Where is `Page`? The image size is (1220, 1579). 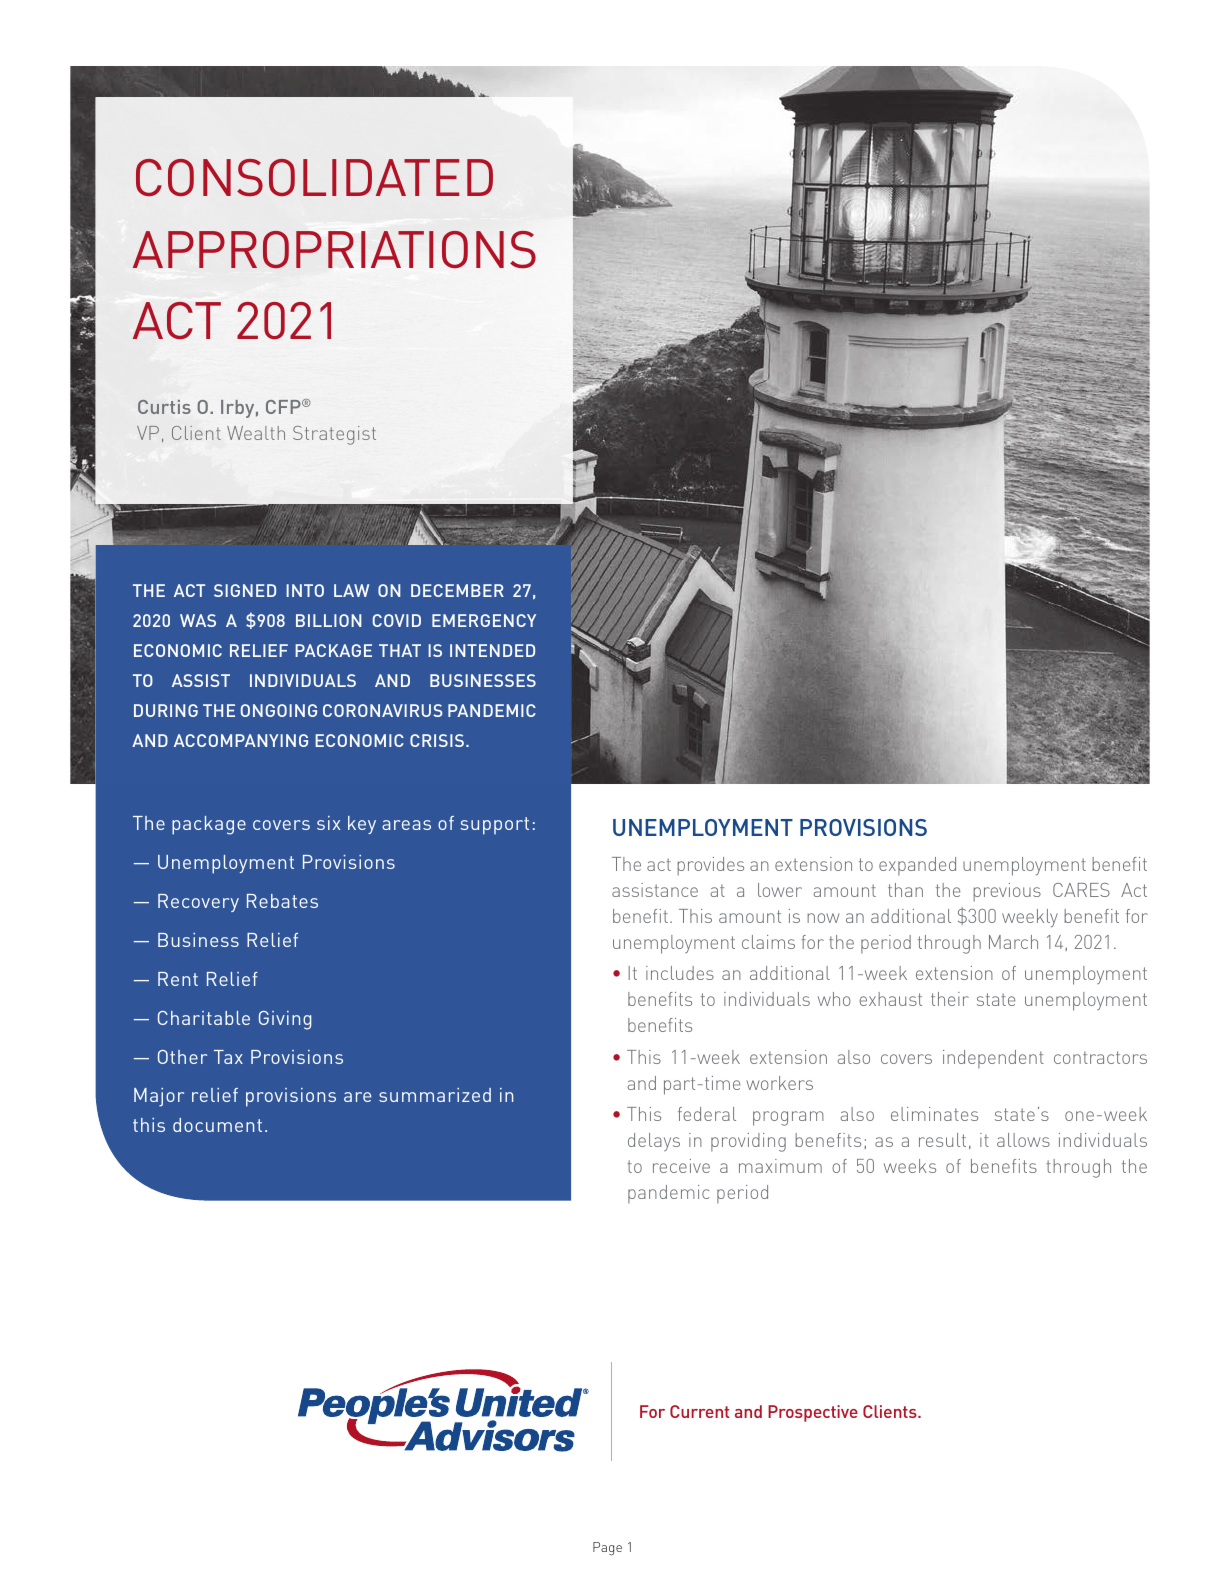 Page is located at coordinates (607, 1549).
